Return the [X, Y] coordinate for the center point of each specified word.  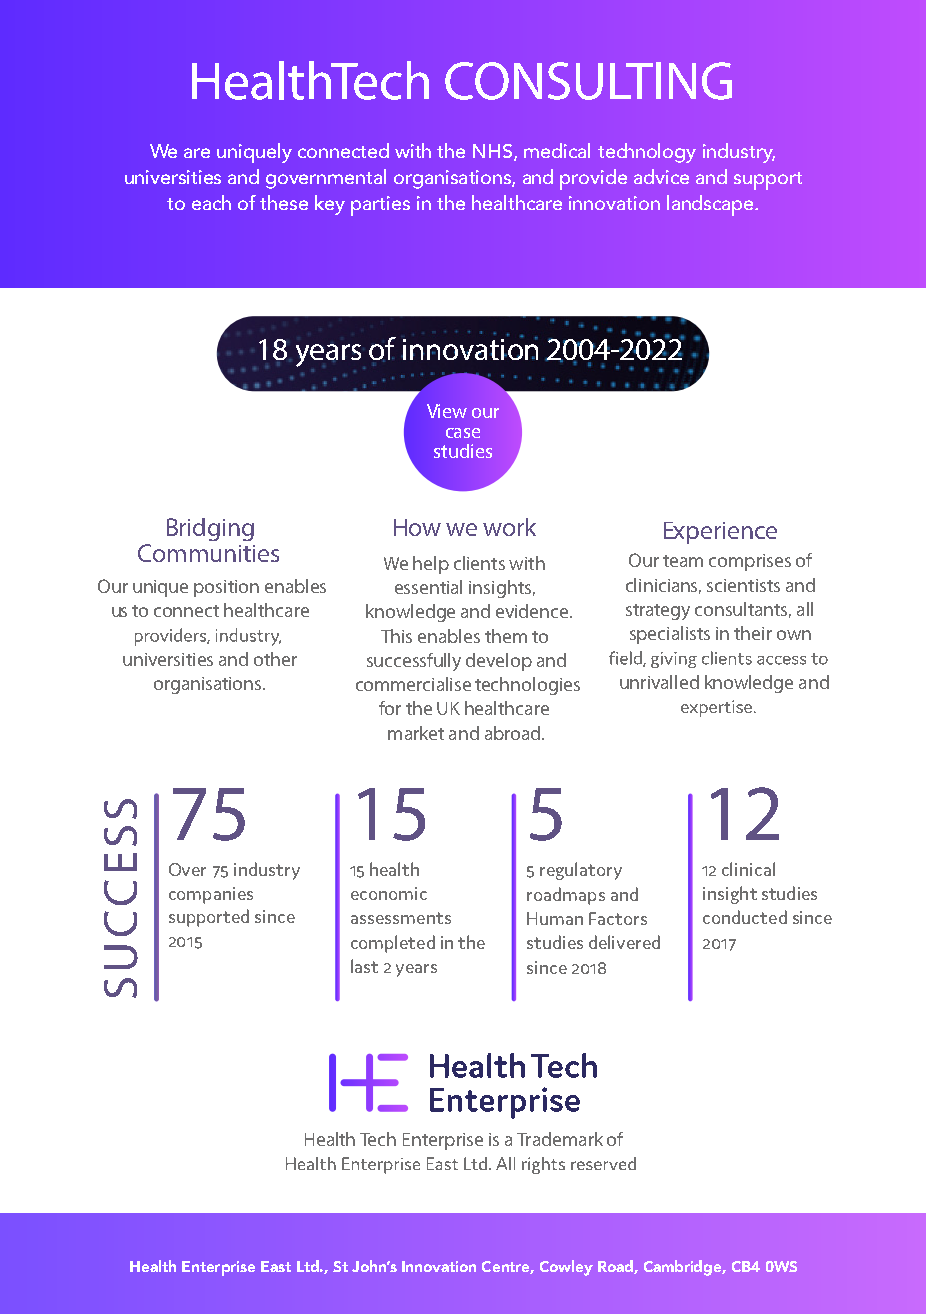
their [753, 633]
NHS [494, 152]
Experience [720, 533]
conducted [745, 917]
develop [499, 662]
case [463, 433]
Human [555, 918]
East [276, 1266]
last [364, 966]
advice [661, 176]
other [275, 659]
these [284, 202]
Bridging [210, 529]
